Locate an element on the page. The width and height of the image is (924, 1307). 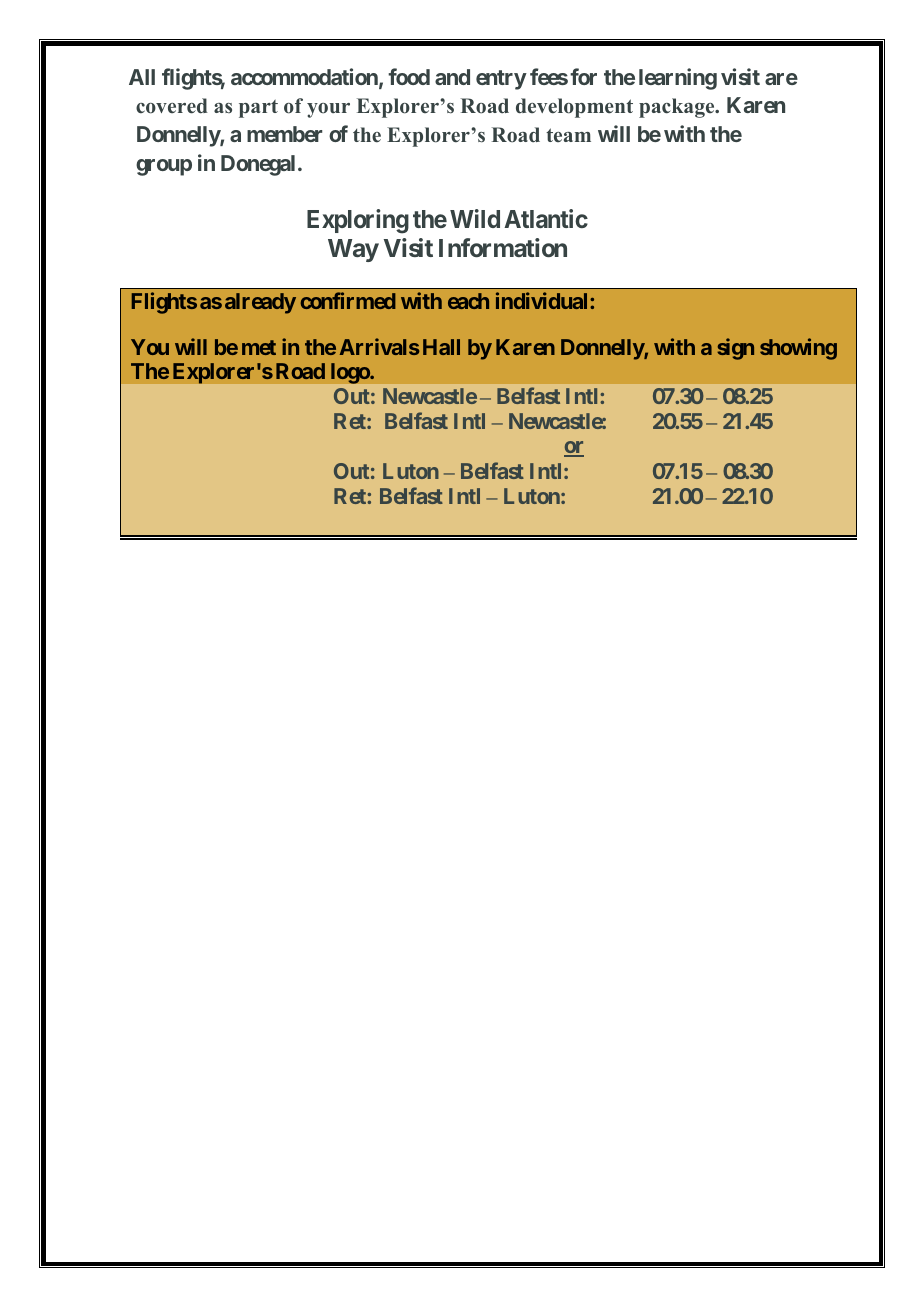
part is located at coordinates (258, 108).
